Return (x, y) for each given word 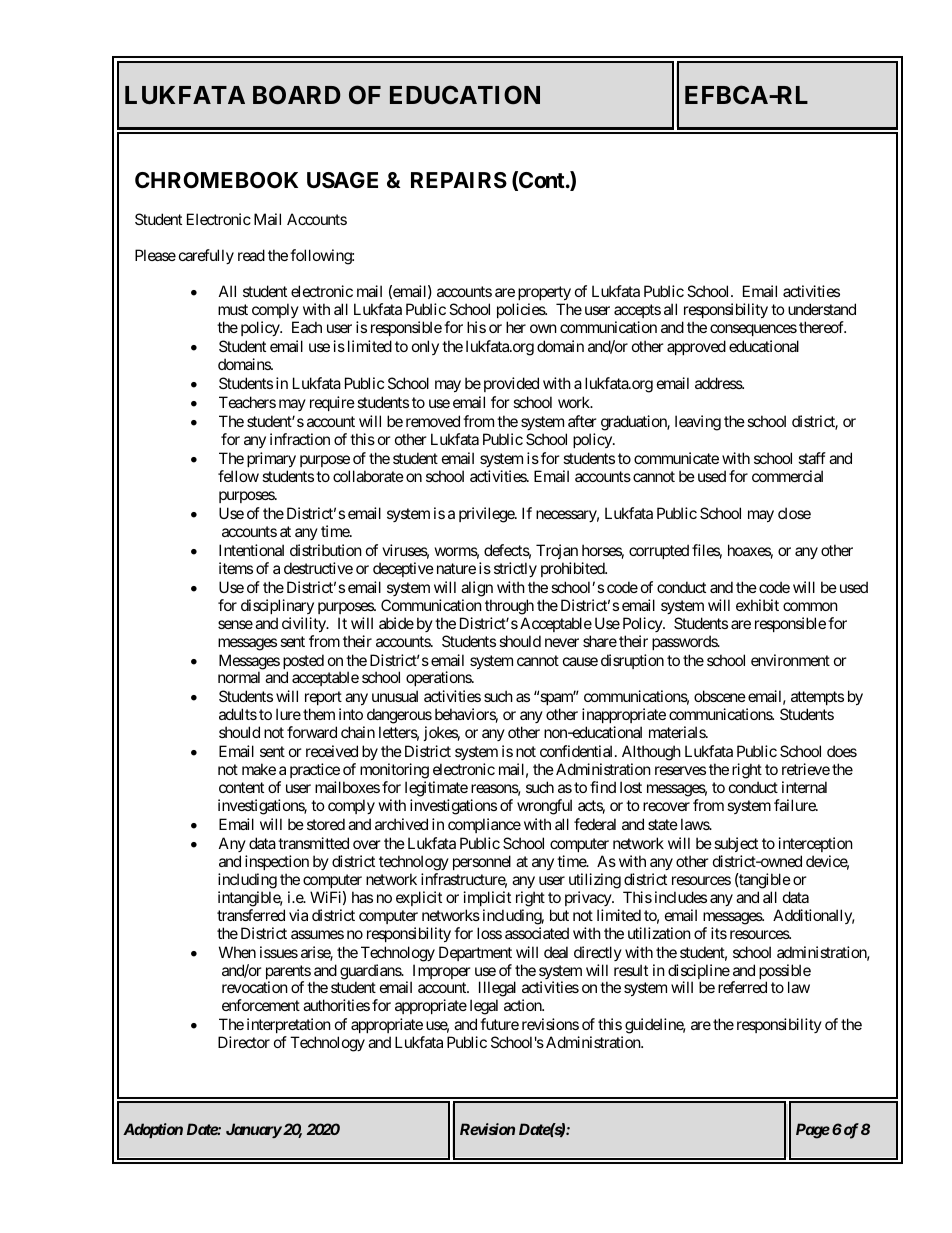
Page (813, 1131)
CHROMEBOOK (216, 180)
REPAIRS (459, 180)
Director (244, 1042)
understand (822, 309)
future (499, 1024)
